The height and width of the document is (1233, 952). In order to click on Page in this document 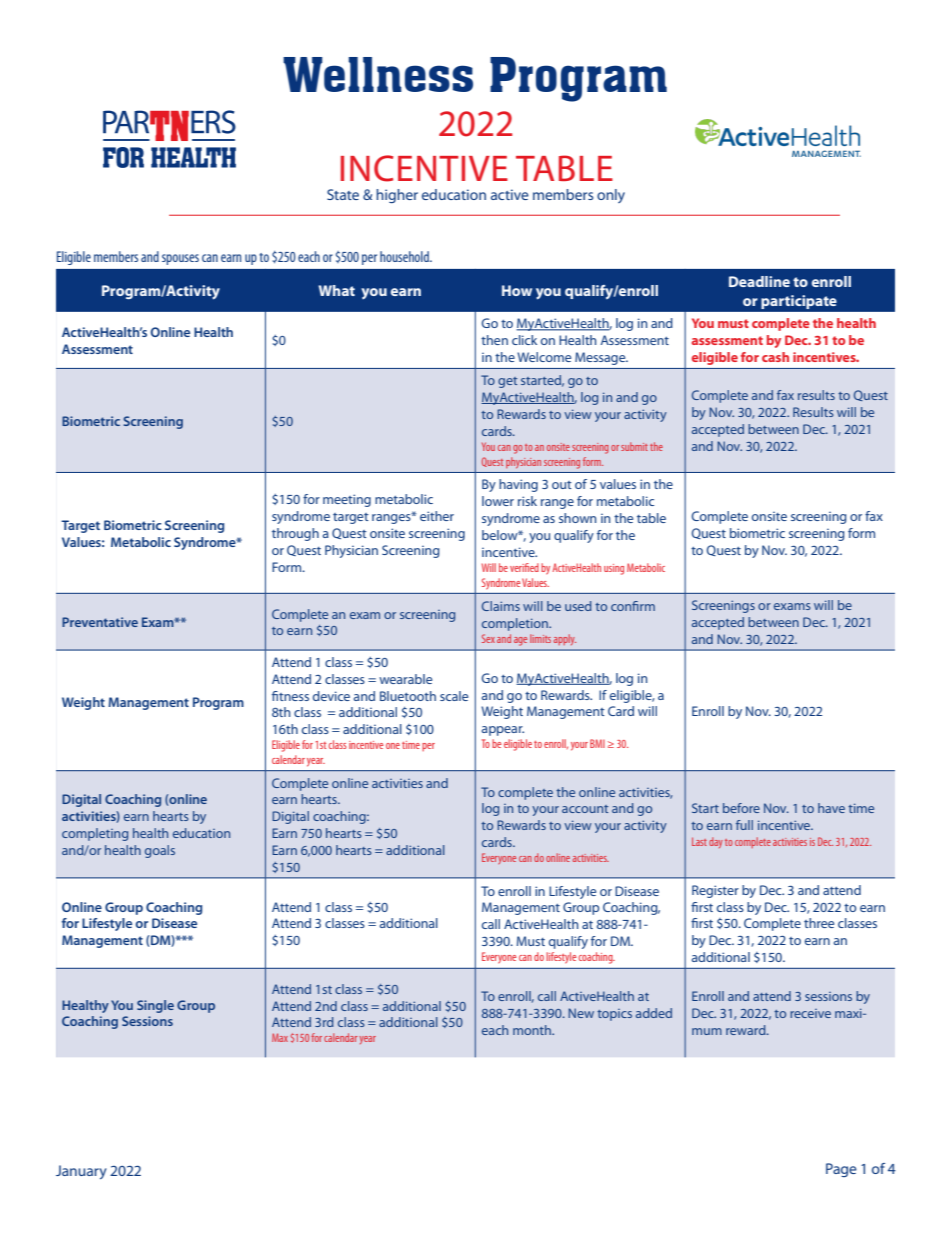, I will do `click(841, 1170)`.
